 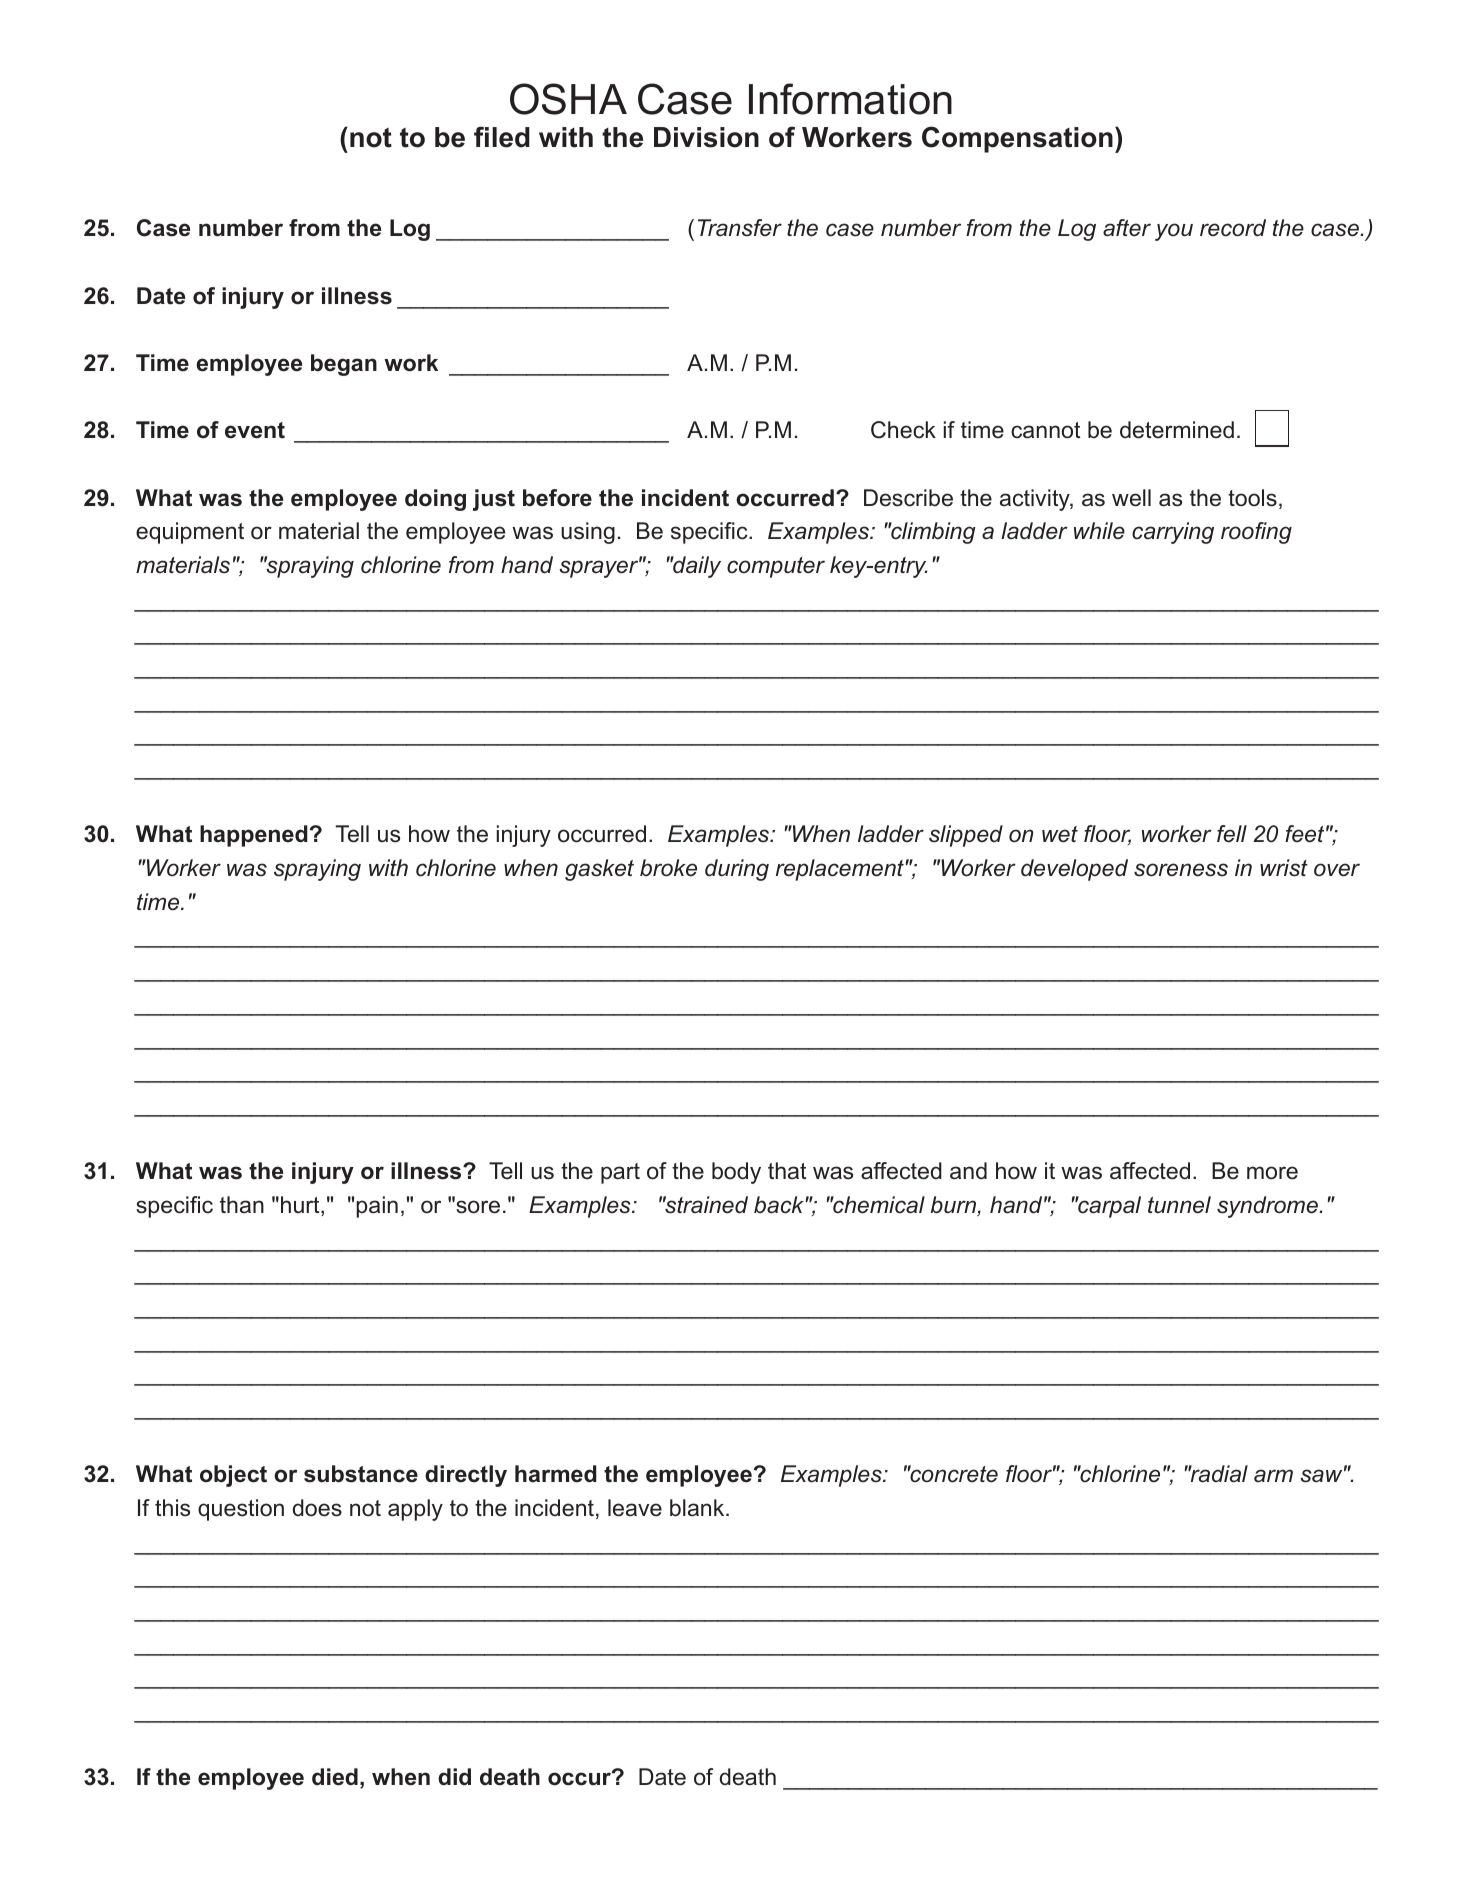 What do you see at coordinates (706, 137) in the document?
I see `Division` at bounding box center [706, 137].
